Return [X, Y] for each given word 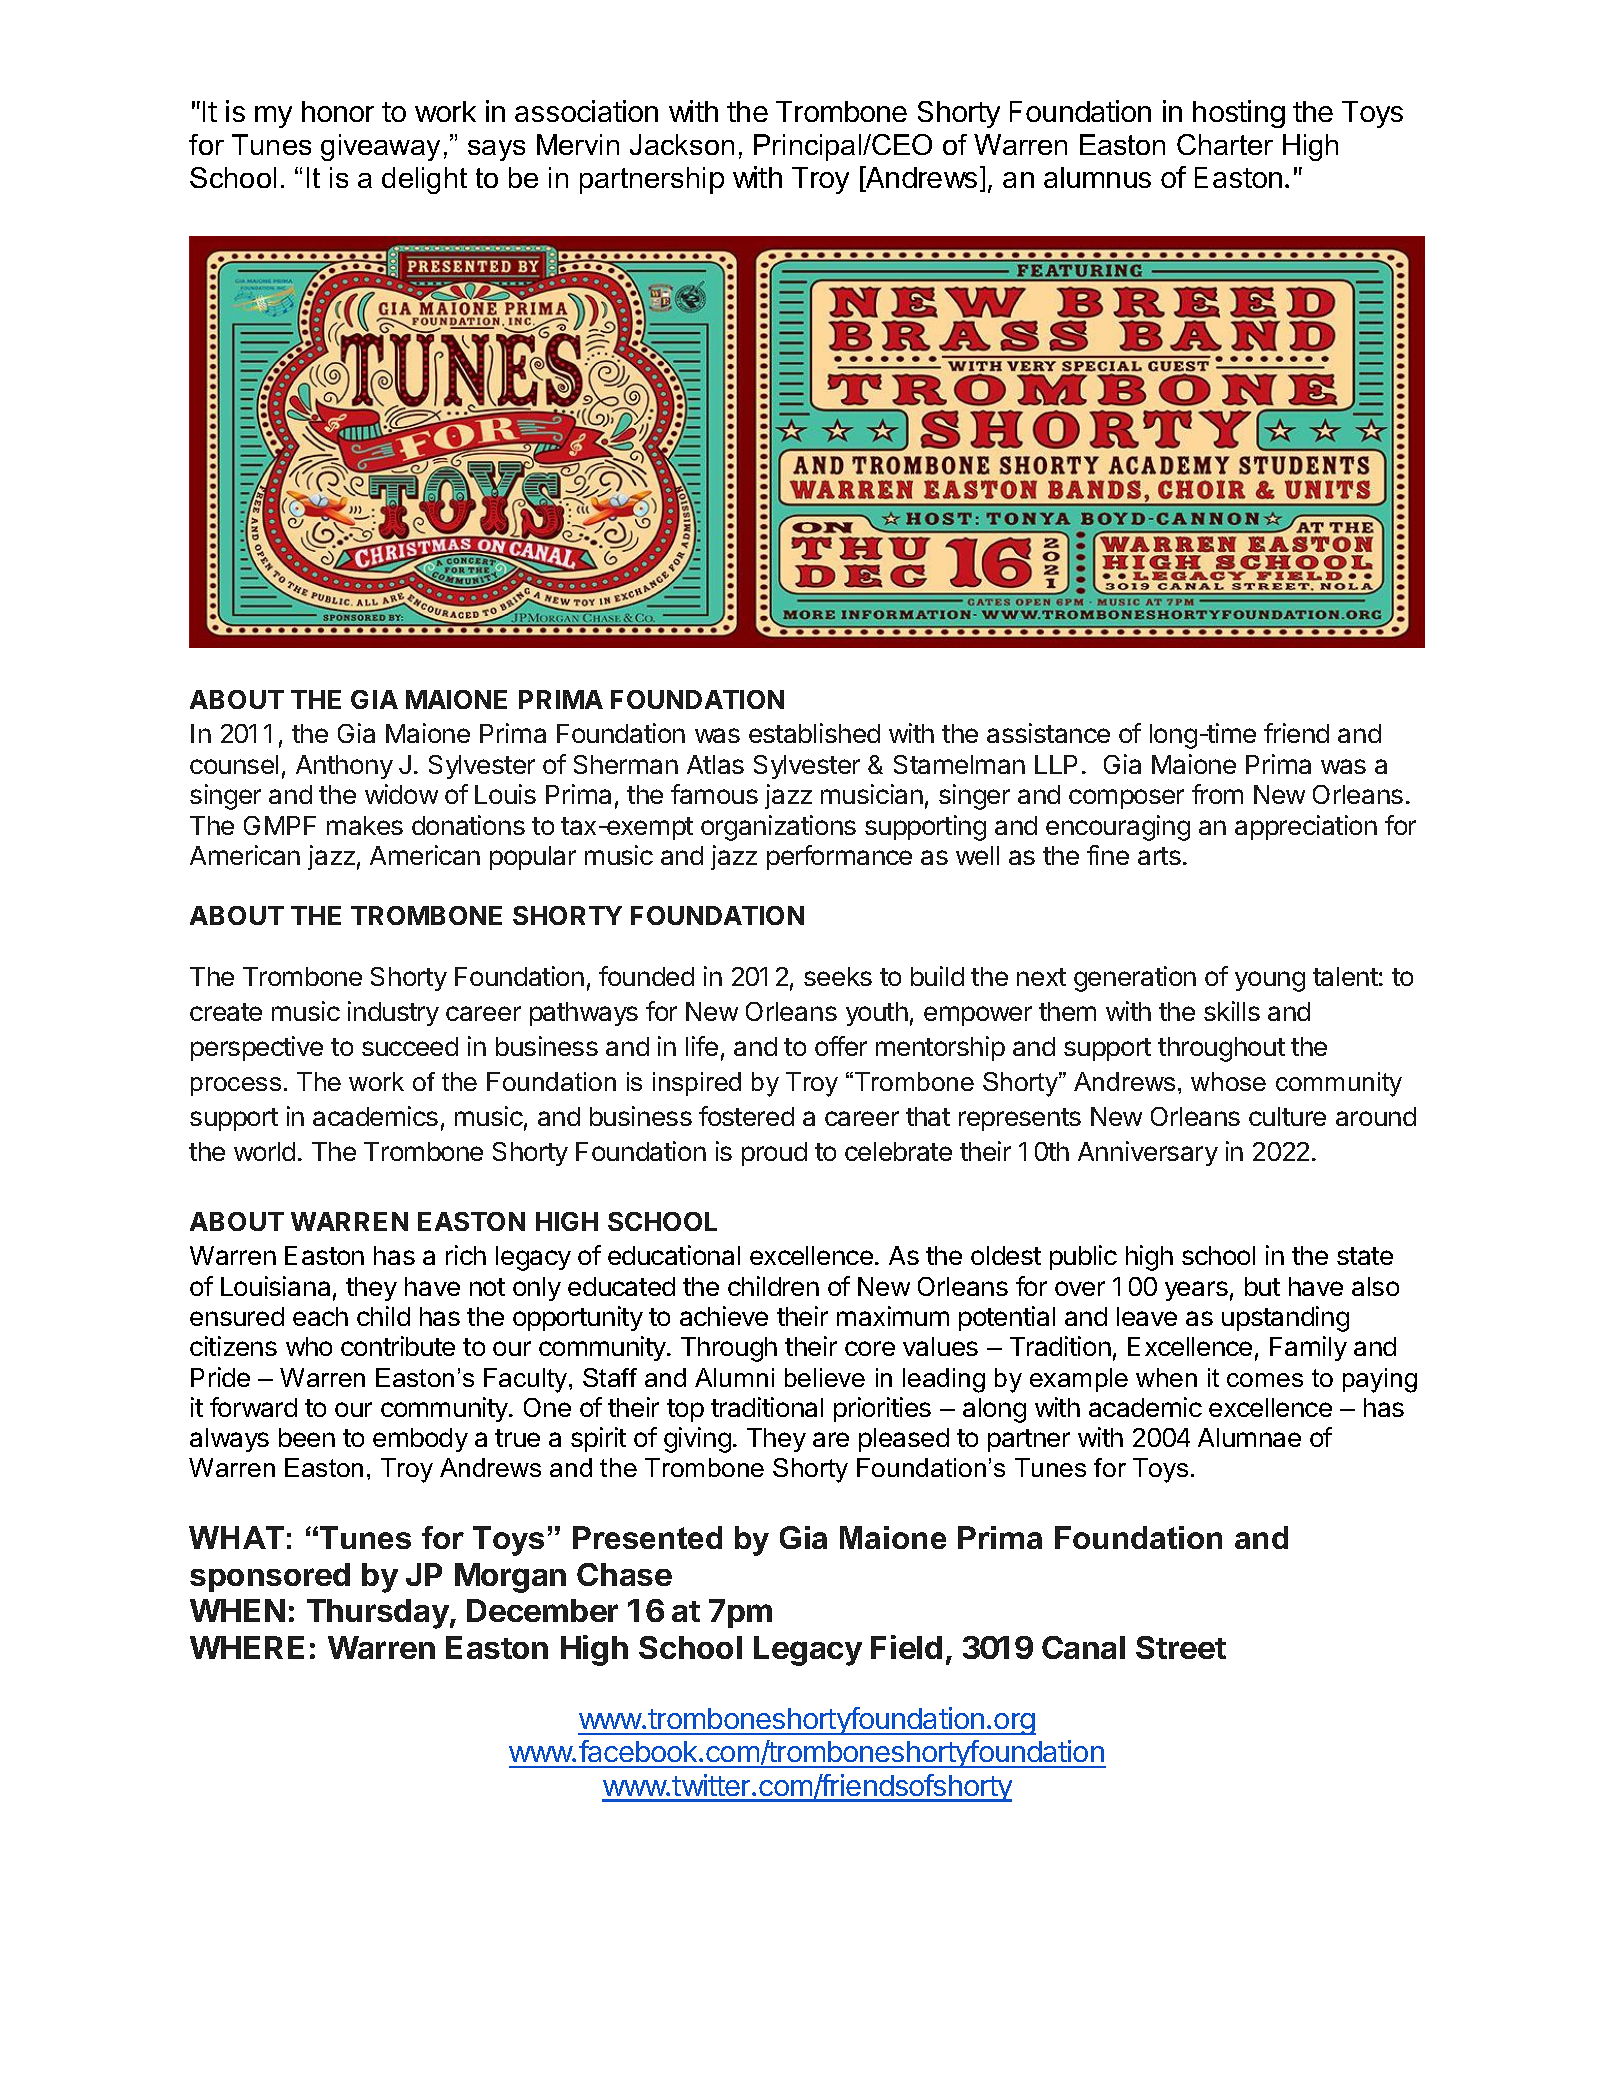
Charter [1225, 144]
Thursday [379, 1614]
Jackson [682, 144]
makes [365, 825]
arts [1159, 856]
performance [839, 857]
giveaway [380, 147]
